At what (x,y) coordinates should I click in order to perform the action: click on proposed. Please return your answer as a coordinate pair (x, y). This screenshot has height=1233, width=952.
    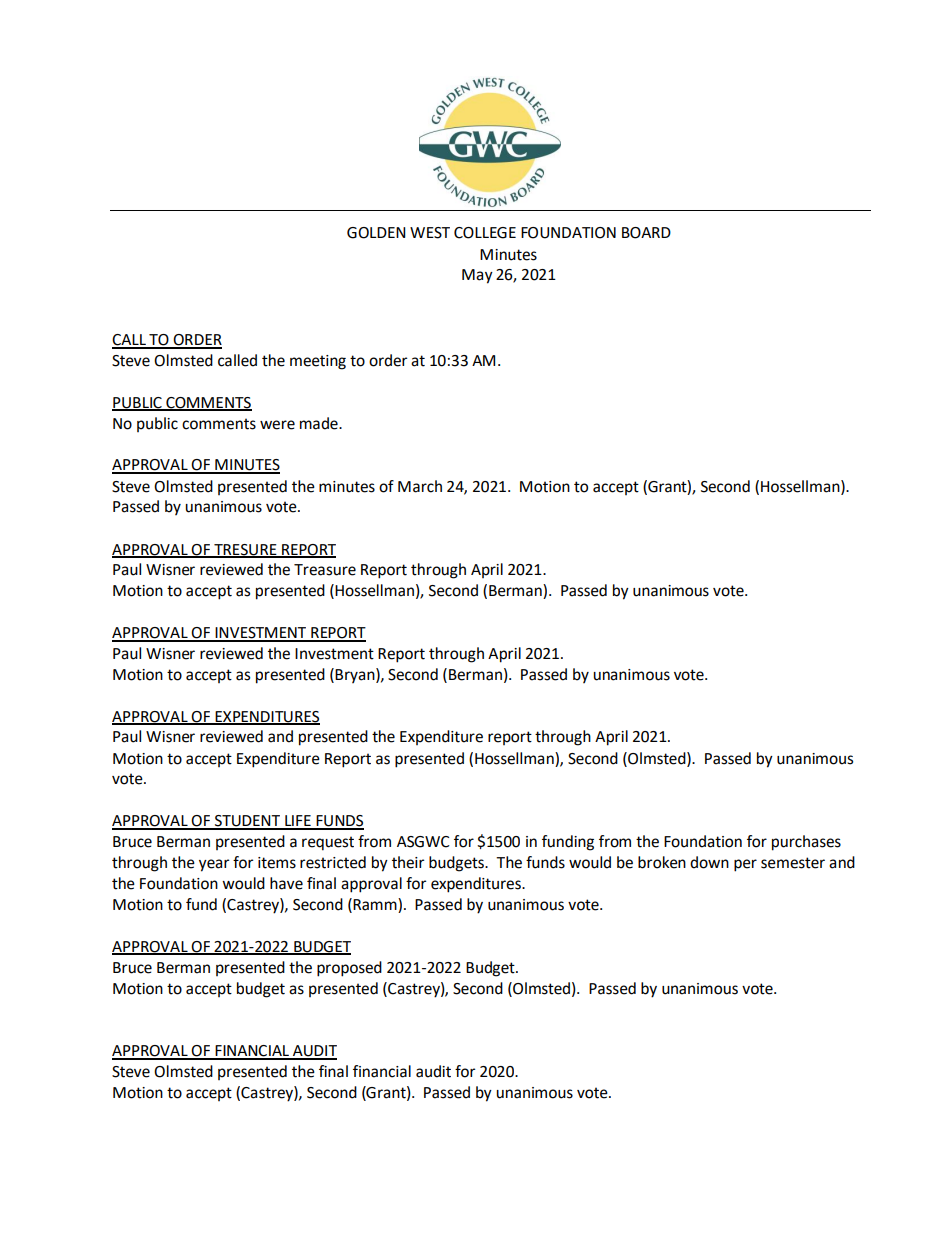
    Looking at the image, I should click on (349, 969).
